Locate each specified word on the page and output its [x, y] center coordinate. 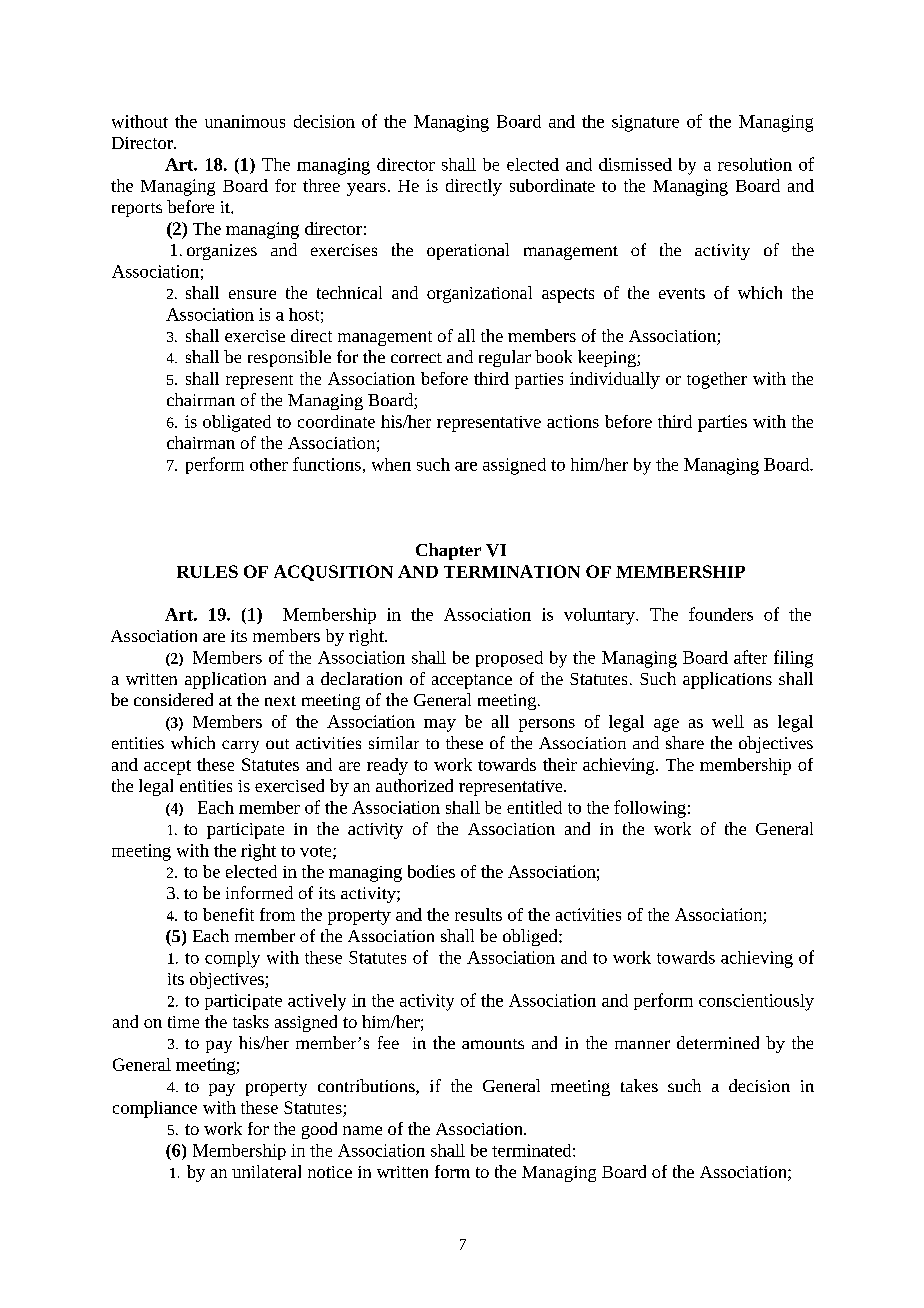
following [650, 809]
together [717, 380]
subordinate [552, 185]
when [391, 464]
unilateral [266, 1171]
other [269, 464]
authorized [414, 785]
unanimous [245, 121]
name [362, 1130]
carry [240, 746]
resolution [755, 164]
